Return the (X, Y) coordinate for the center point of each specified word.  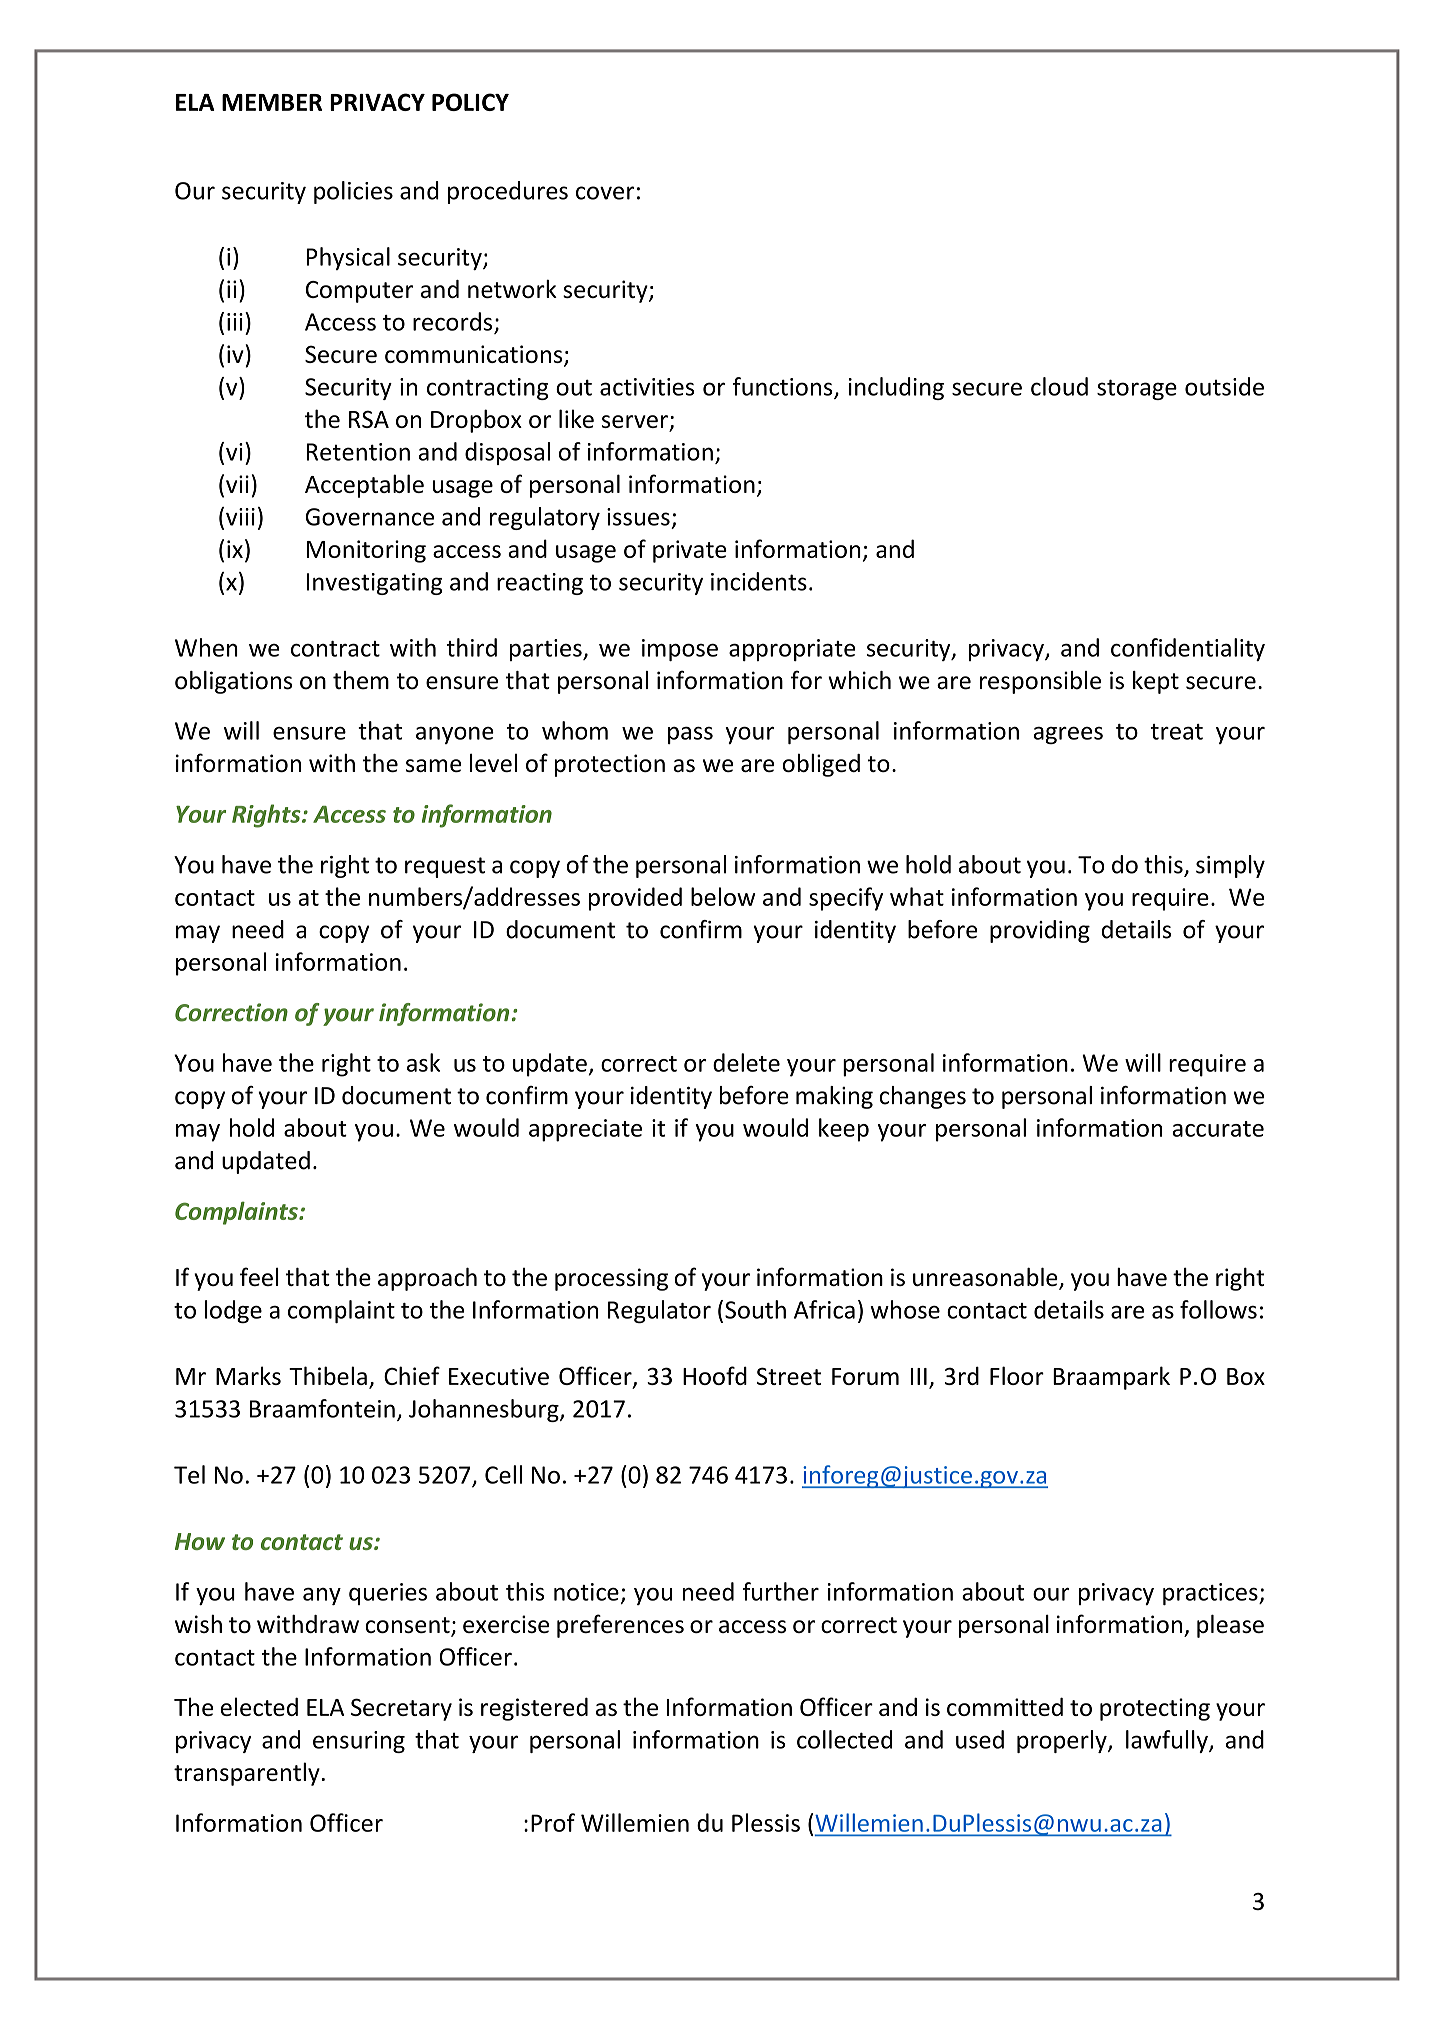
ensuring (359, 1742)
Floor (1017, 1375)
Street (789, 1376)
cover (605, 193)
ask (423, 1062)
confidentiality (1188, 649)
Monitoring (366, 551)
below (723, 896)
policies (353, 192)
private (690, 551)
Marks (248, 1375)
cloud (1059, 386)
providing (1040, 931)
